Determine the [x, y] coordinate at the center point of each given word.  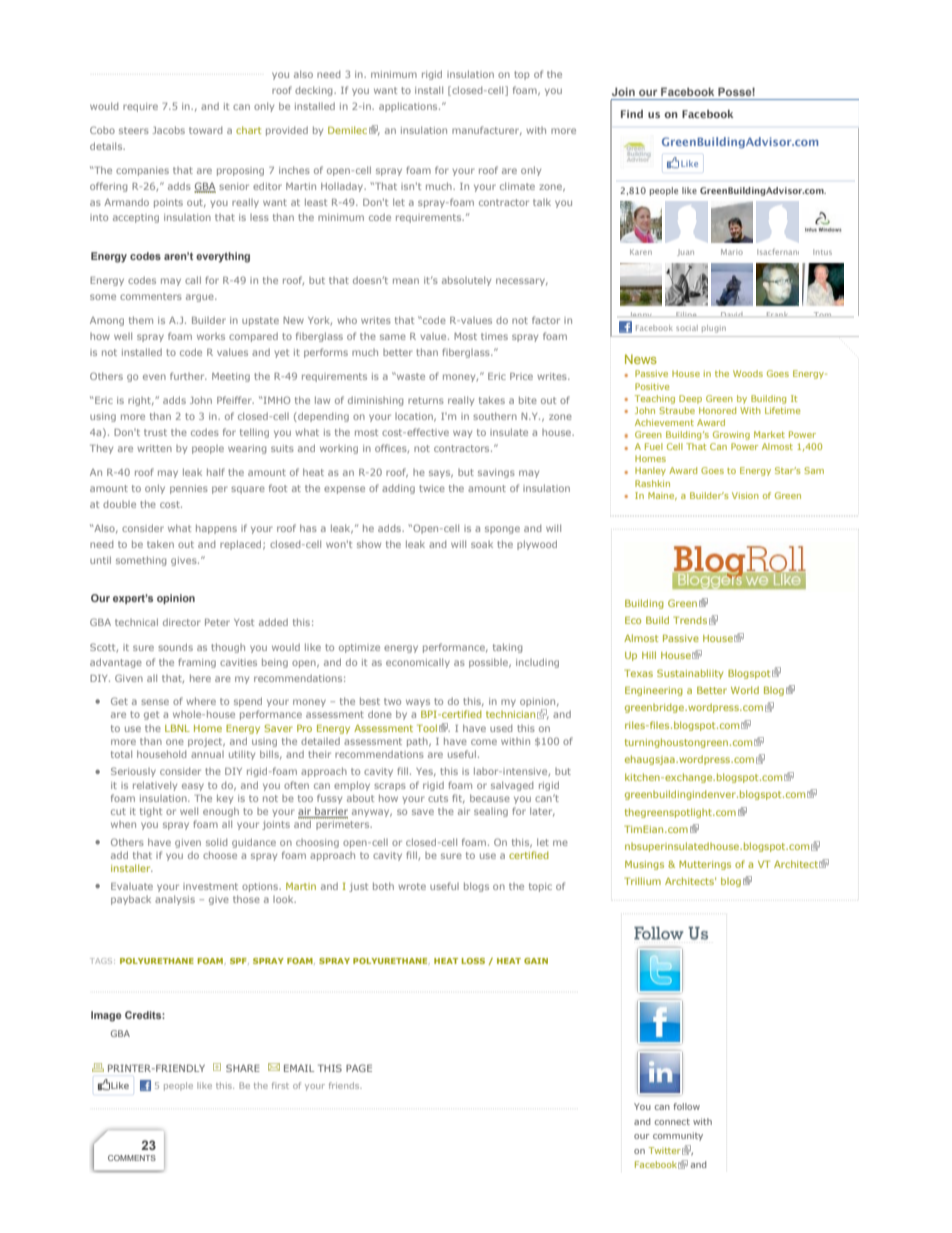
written [154, 448]
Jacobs [168, 130]
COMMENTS [132, 1158]
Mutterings [705, 865]
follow [686, 1106]
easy [193, 787]
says [441, 474]
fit [458, 799]
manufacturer [487, 131]
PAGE [359, 1068]
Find [632, 114]
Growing [731, 435]
